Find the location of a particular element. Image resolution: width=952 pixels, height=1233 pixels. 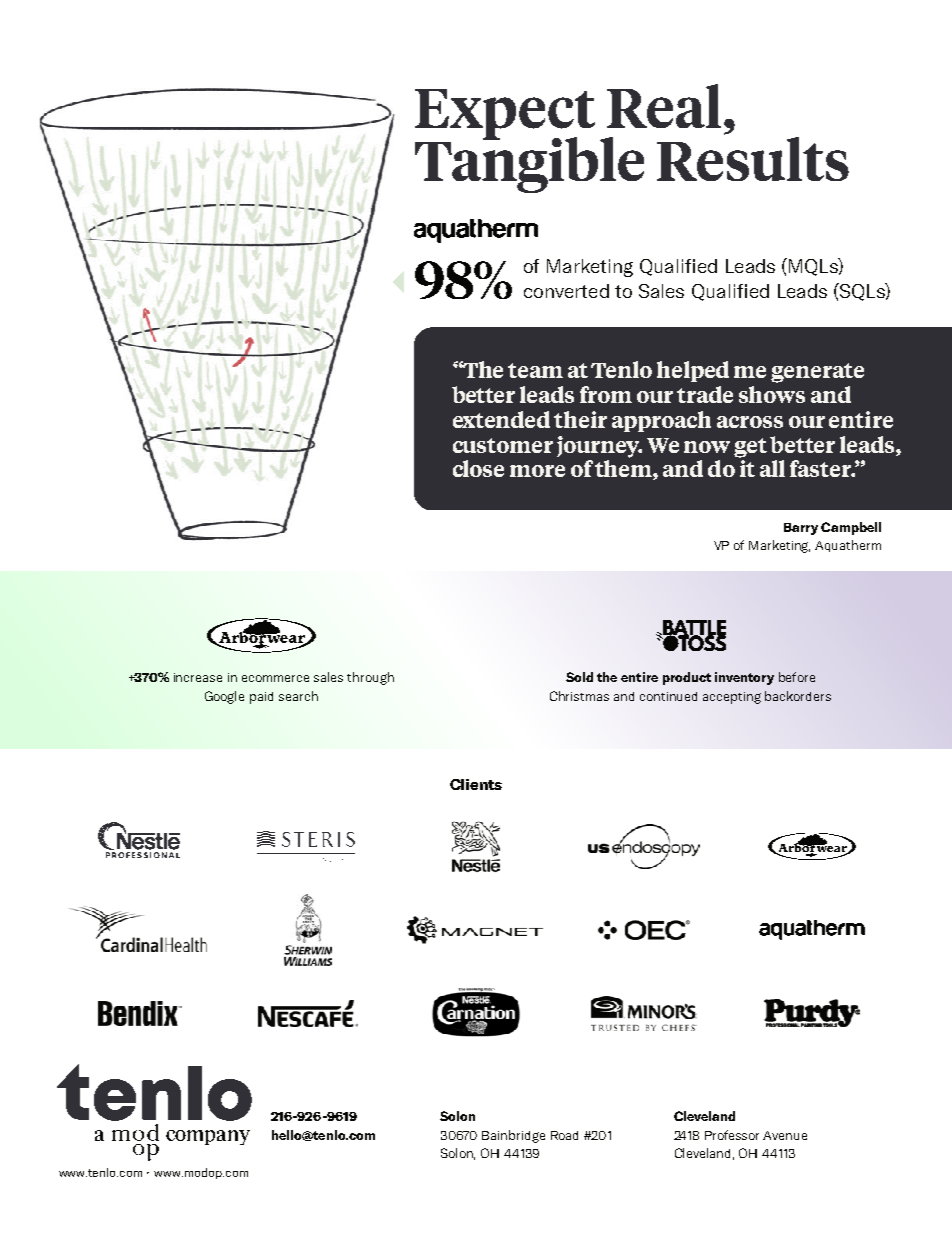

ecommerce is located at coordinates (275, 678).
